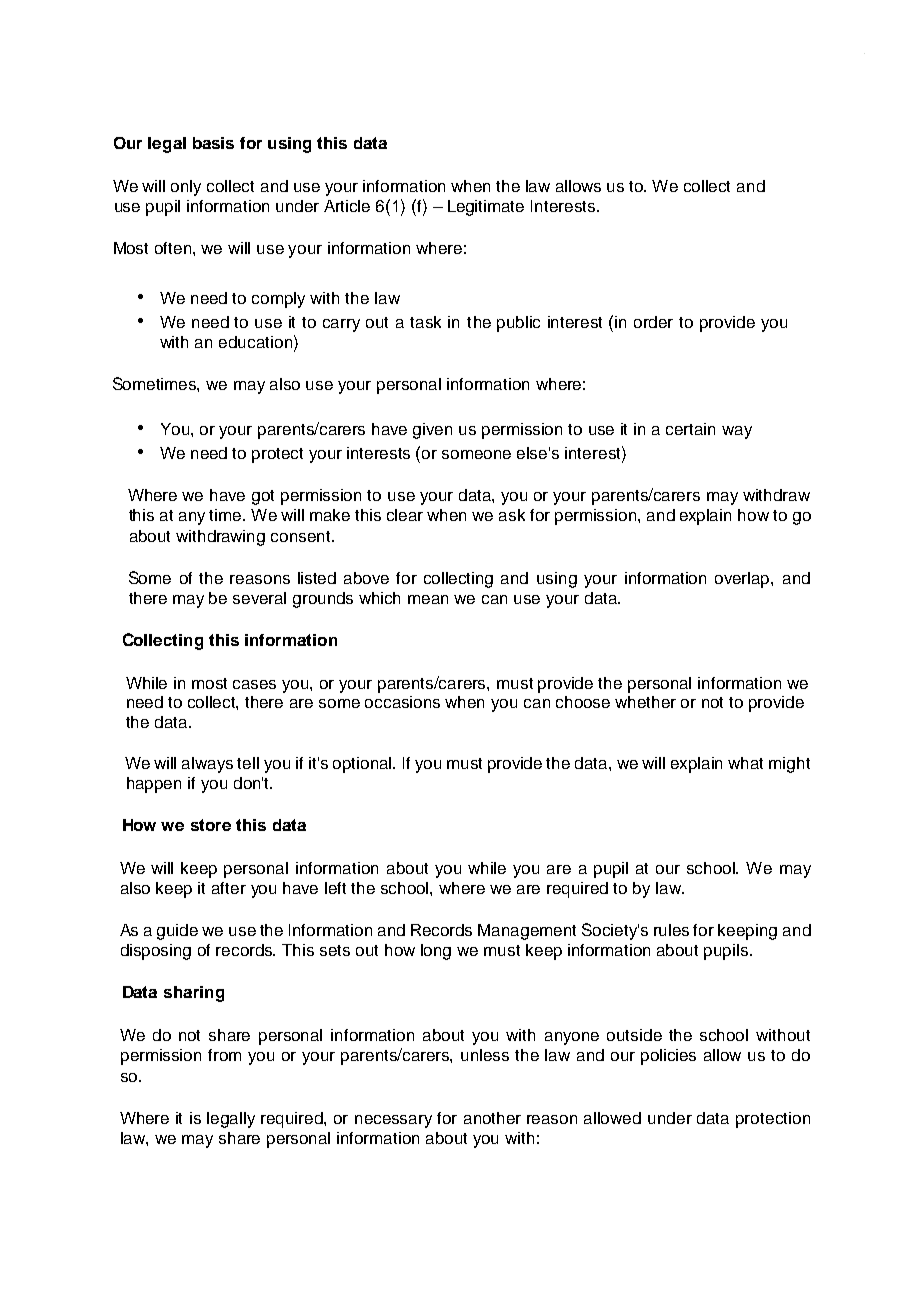 This document has width=924, height=1309. What do you see at coordinates (224, 1055) in the document?
I see `from` at bounding box center [224, 1055].
